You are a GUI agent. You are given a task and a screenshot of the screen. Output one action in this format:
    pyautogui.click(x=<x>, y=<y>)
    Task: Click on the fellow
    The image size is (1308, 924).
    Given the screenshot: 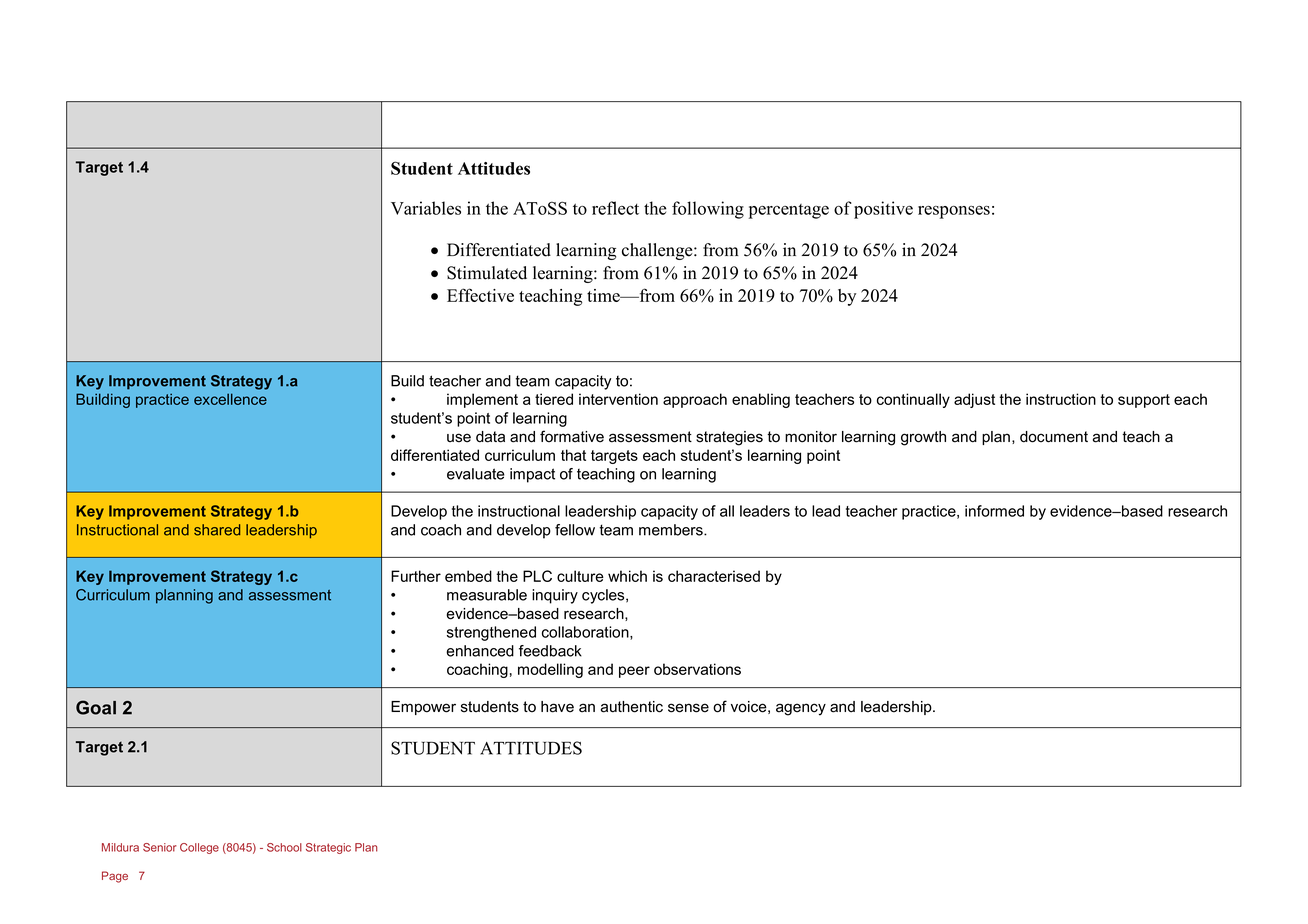 What is the action you would take?
    pyautogui.click(x=575, y=530)
